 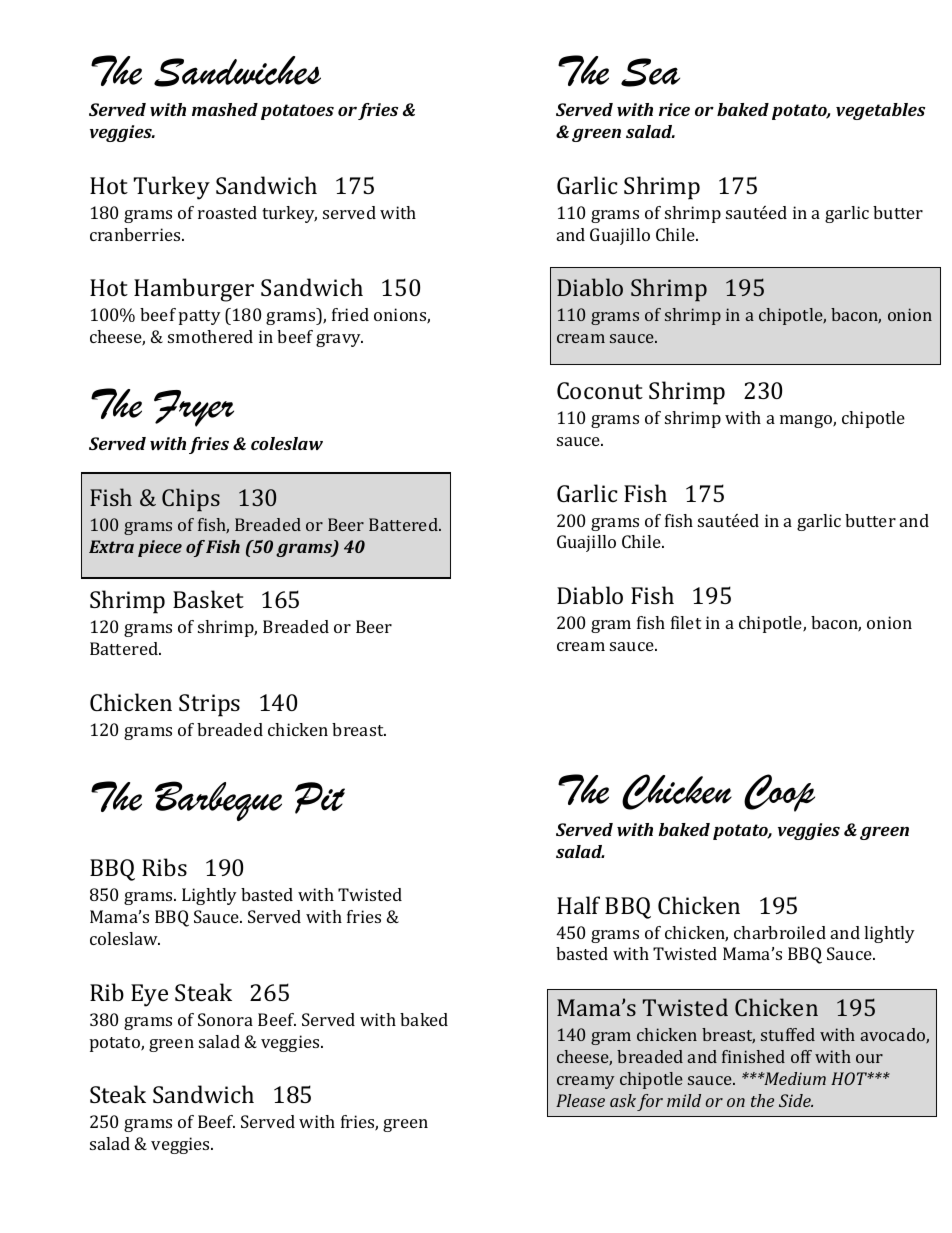 What do you see at coordinates (801, 1056) in the document?
I see `off` at bounding box center [801, 1056].
